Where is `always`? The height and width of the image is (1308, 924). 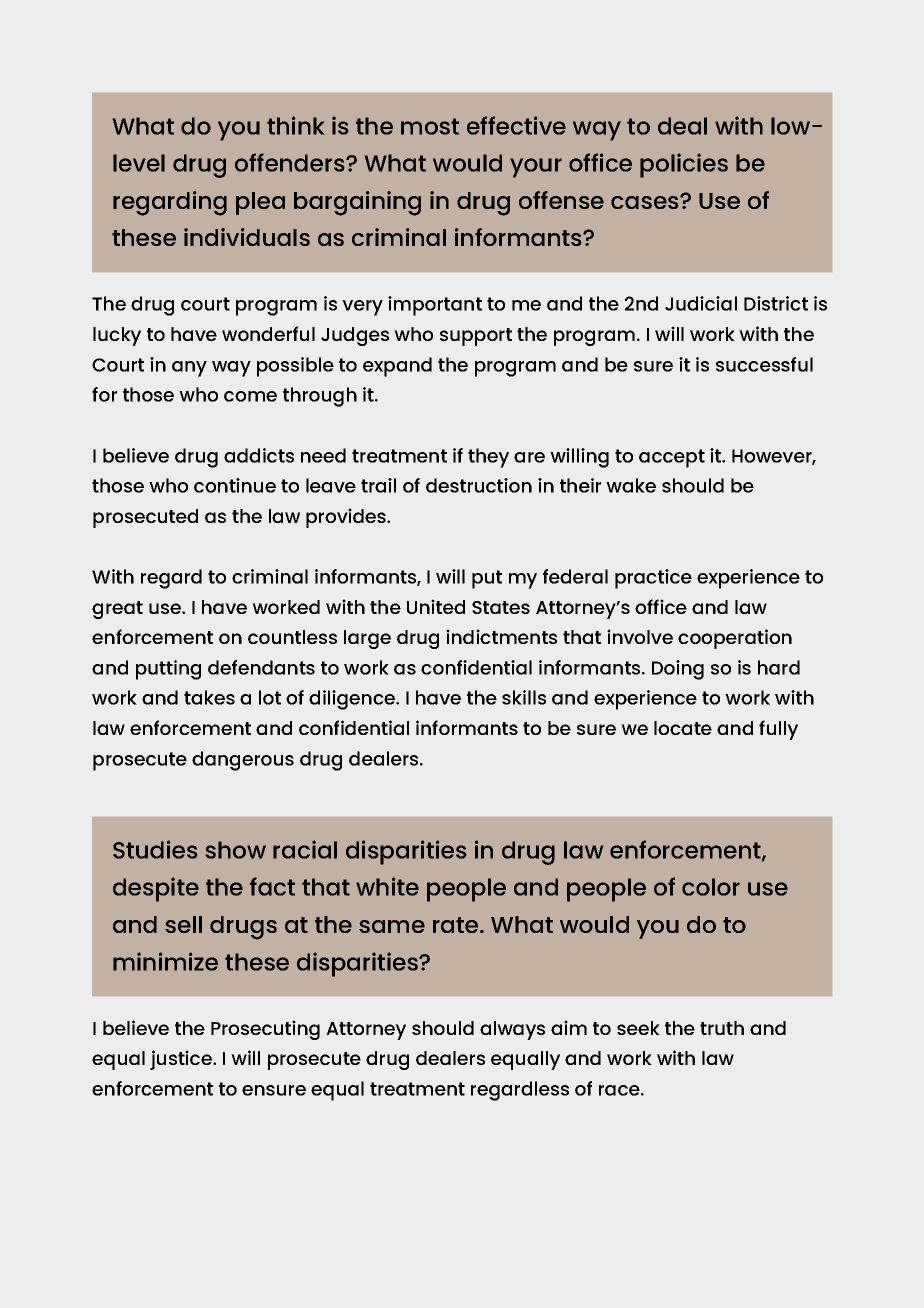 always is located at coordinates (512, 1030).
